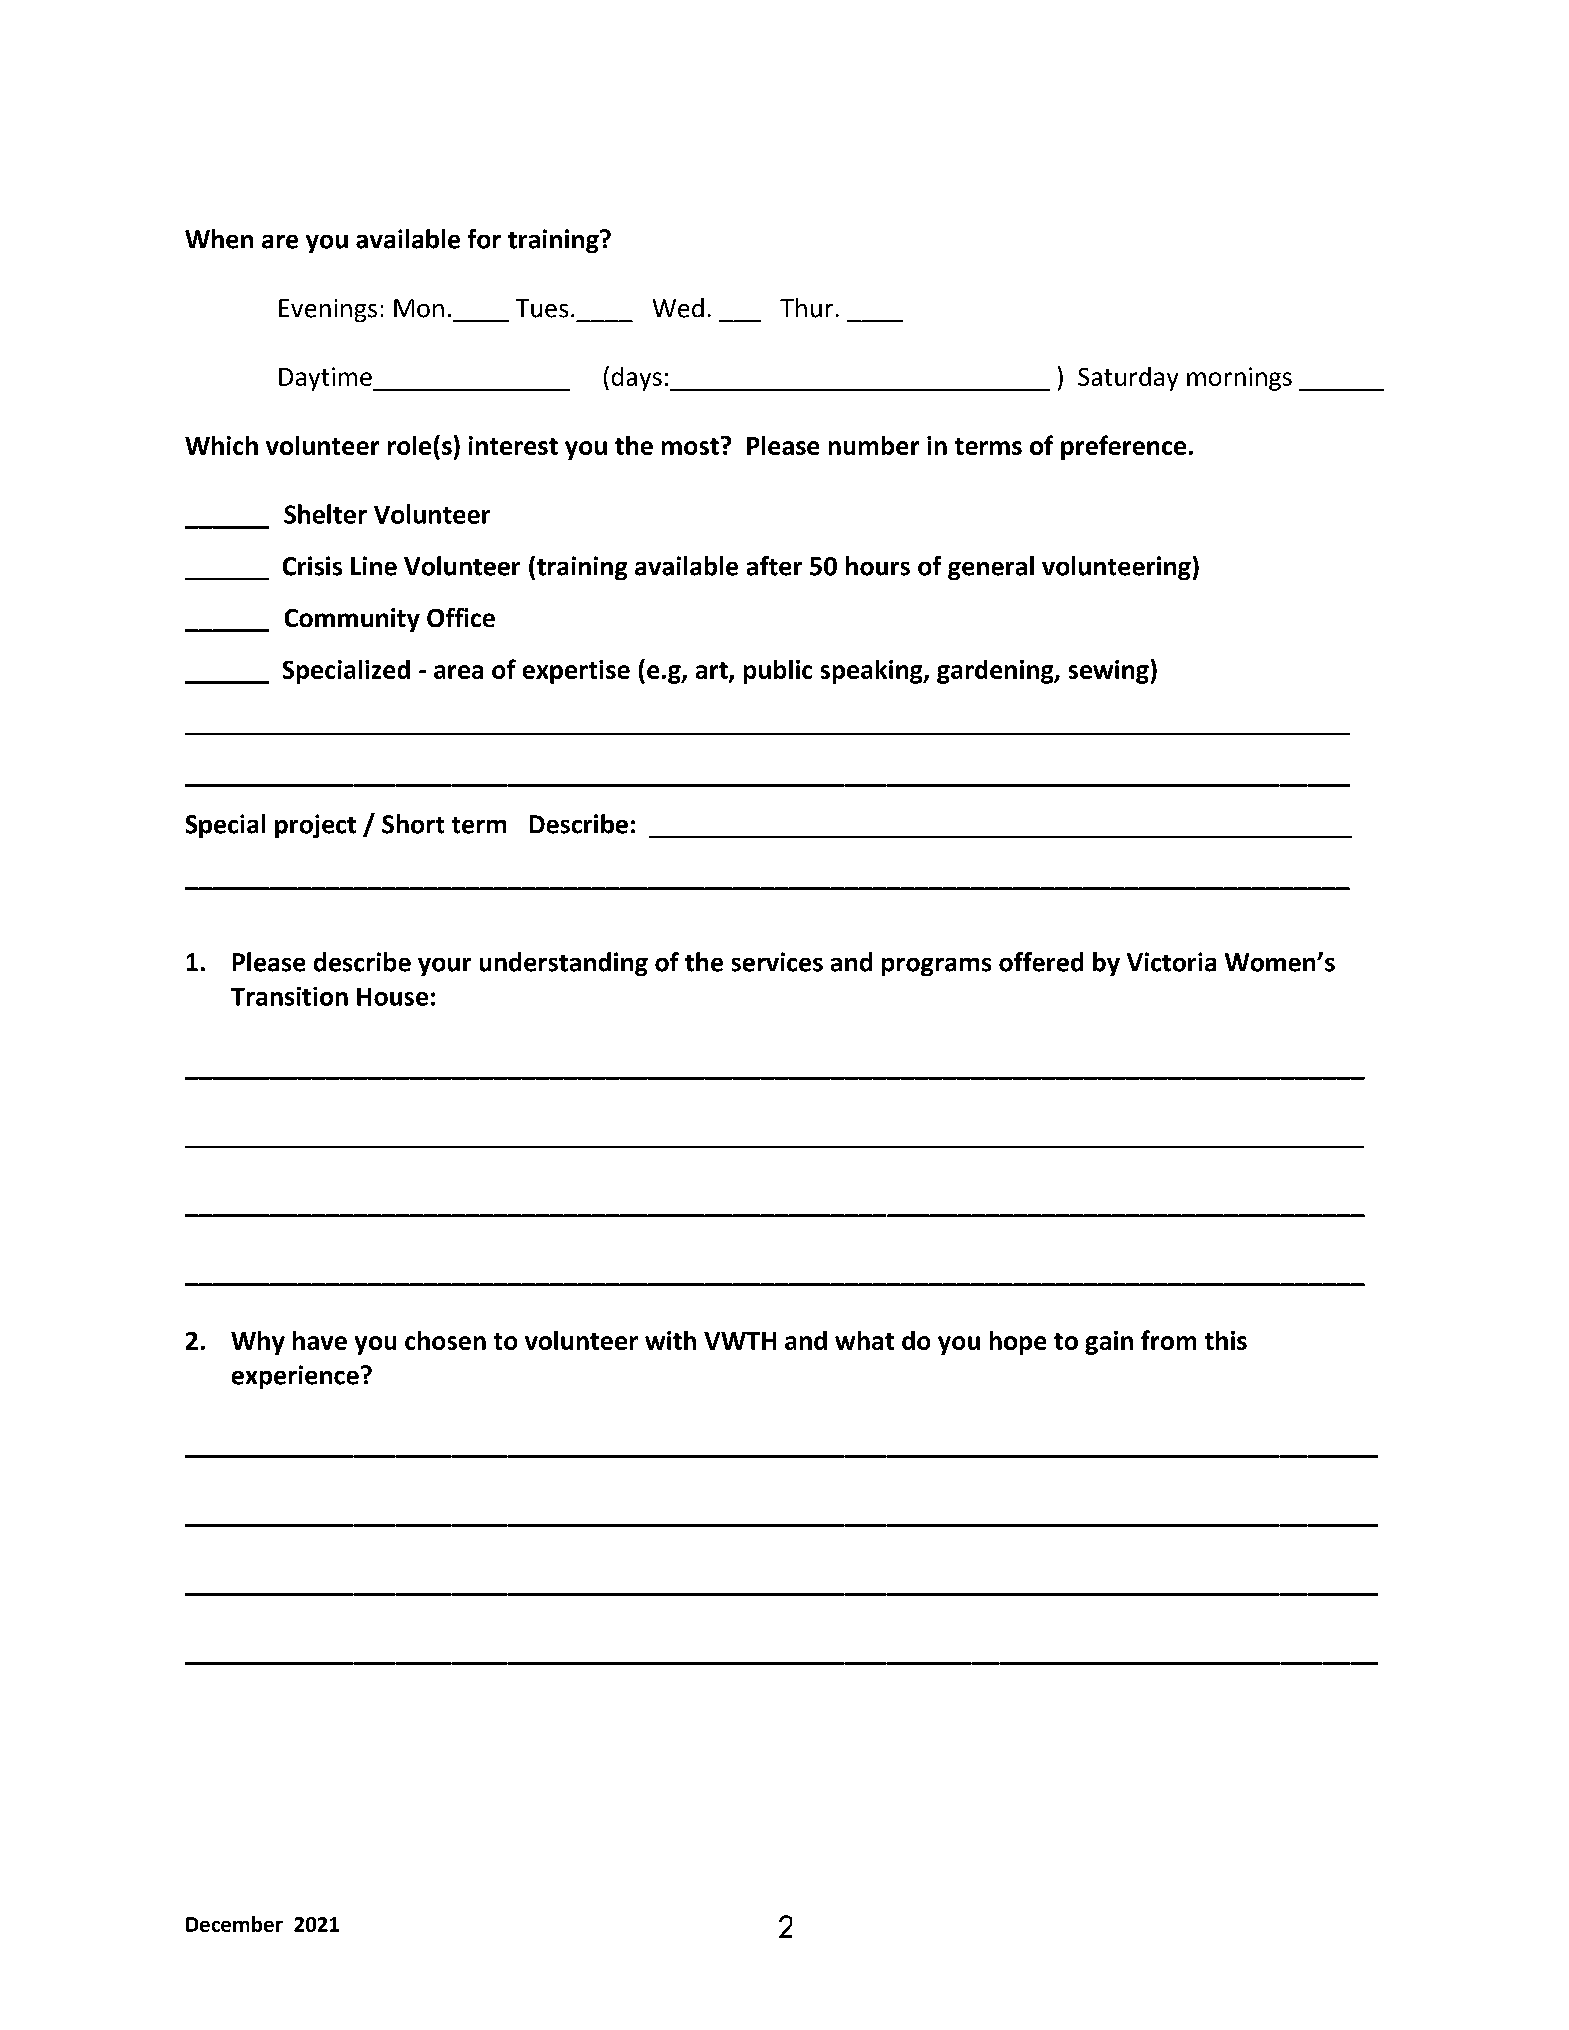 Image resolution: width=1569 pixels, height=2030 pixels. Describe the element at coordinates (1128, 379) in the screenshot. I see `Saturday` at that location.
